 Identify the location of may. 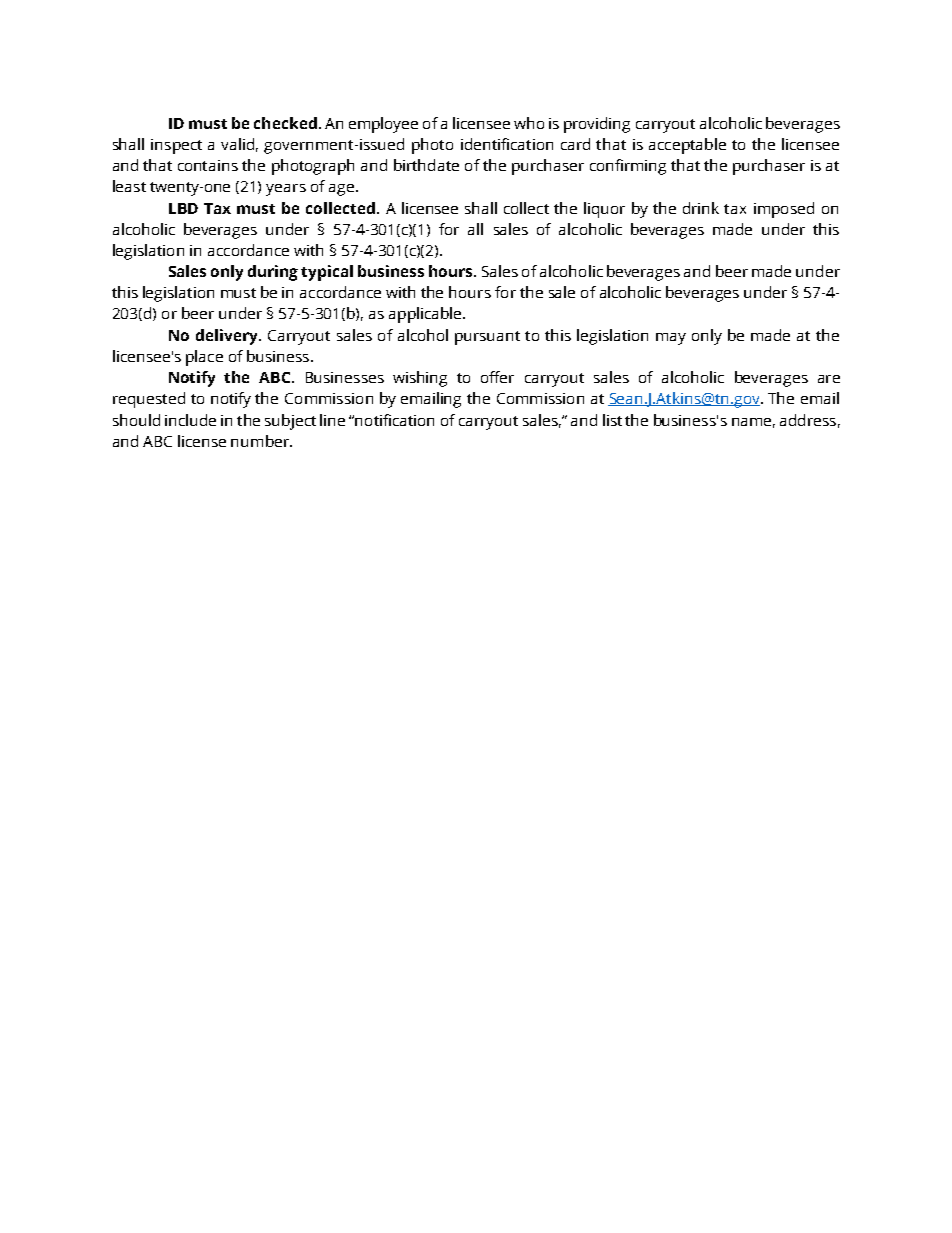
(671, 339).
